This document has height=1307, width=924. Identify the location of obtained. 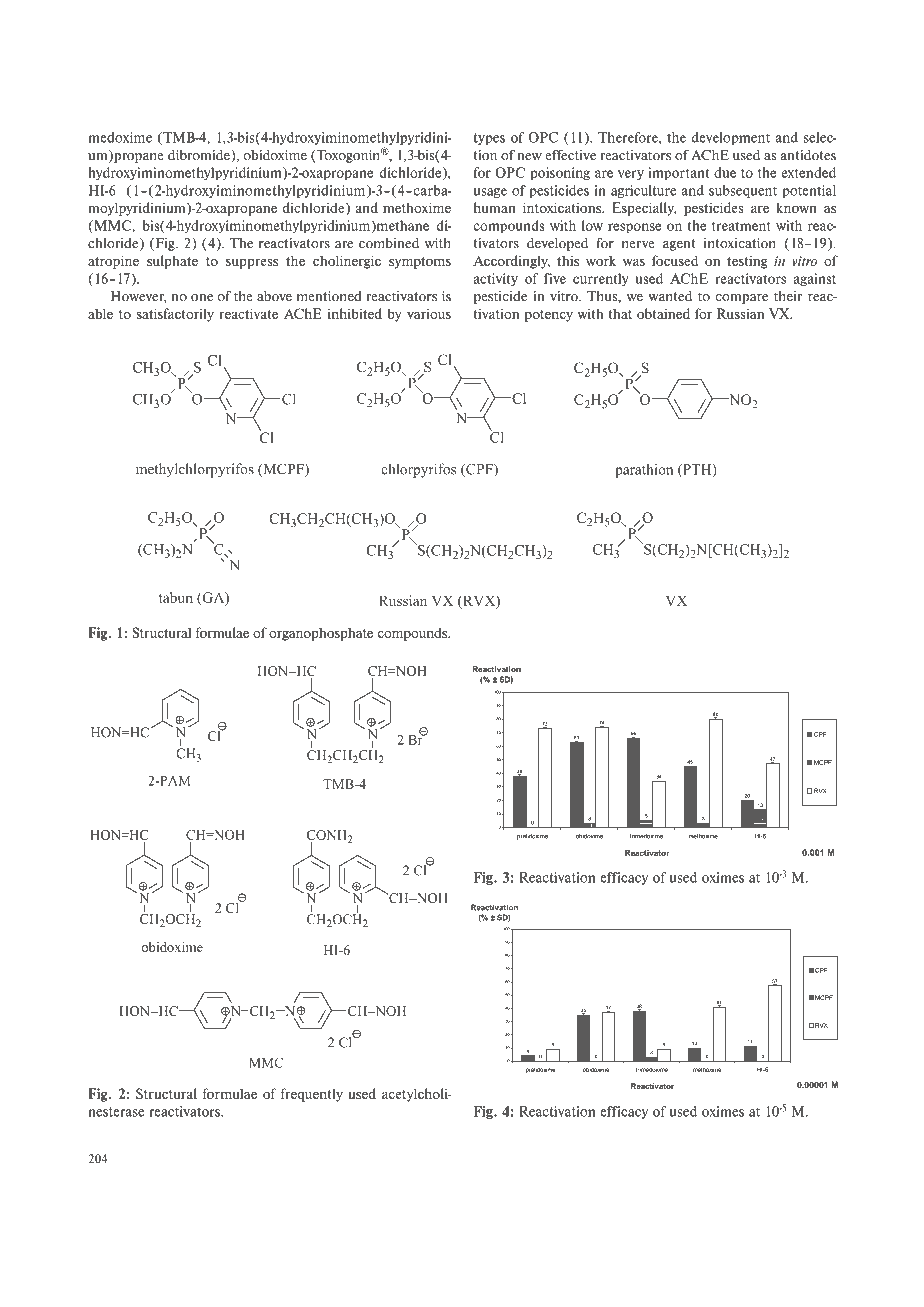
(663, 313).
